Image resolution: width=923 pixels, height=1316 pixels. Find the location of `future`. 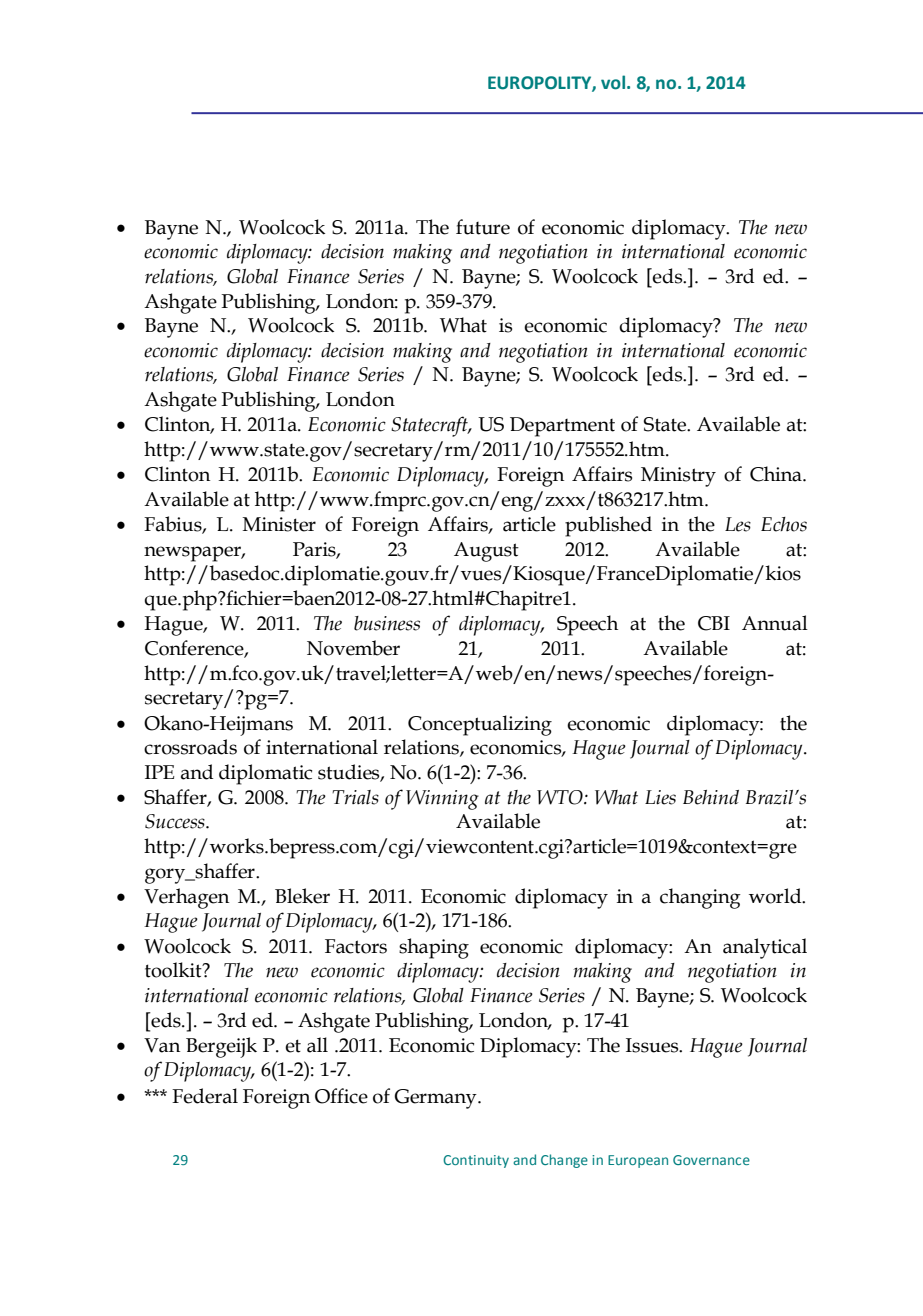

future is located at coordinates (483, 227).
